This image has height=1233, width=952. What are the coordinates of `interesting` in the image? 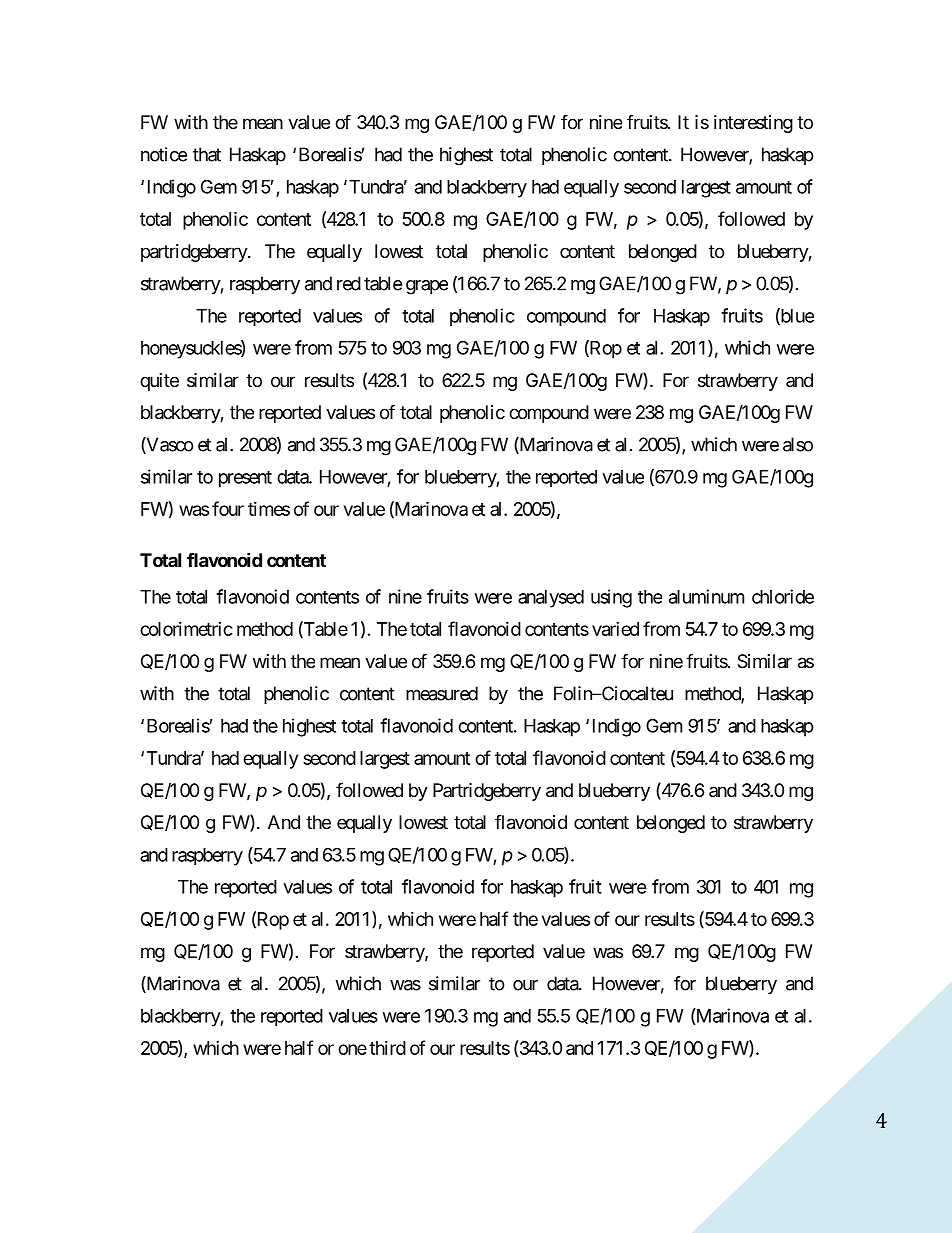 It's located at (753, 124).
